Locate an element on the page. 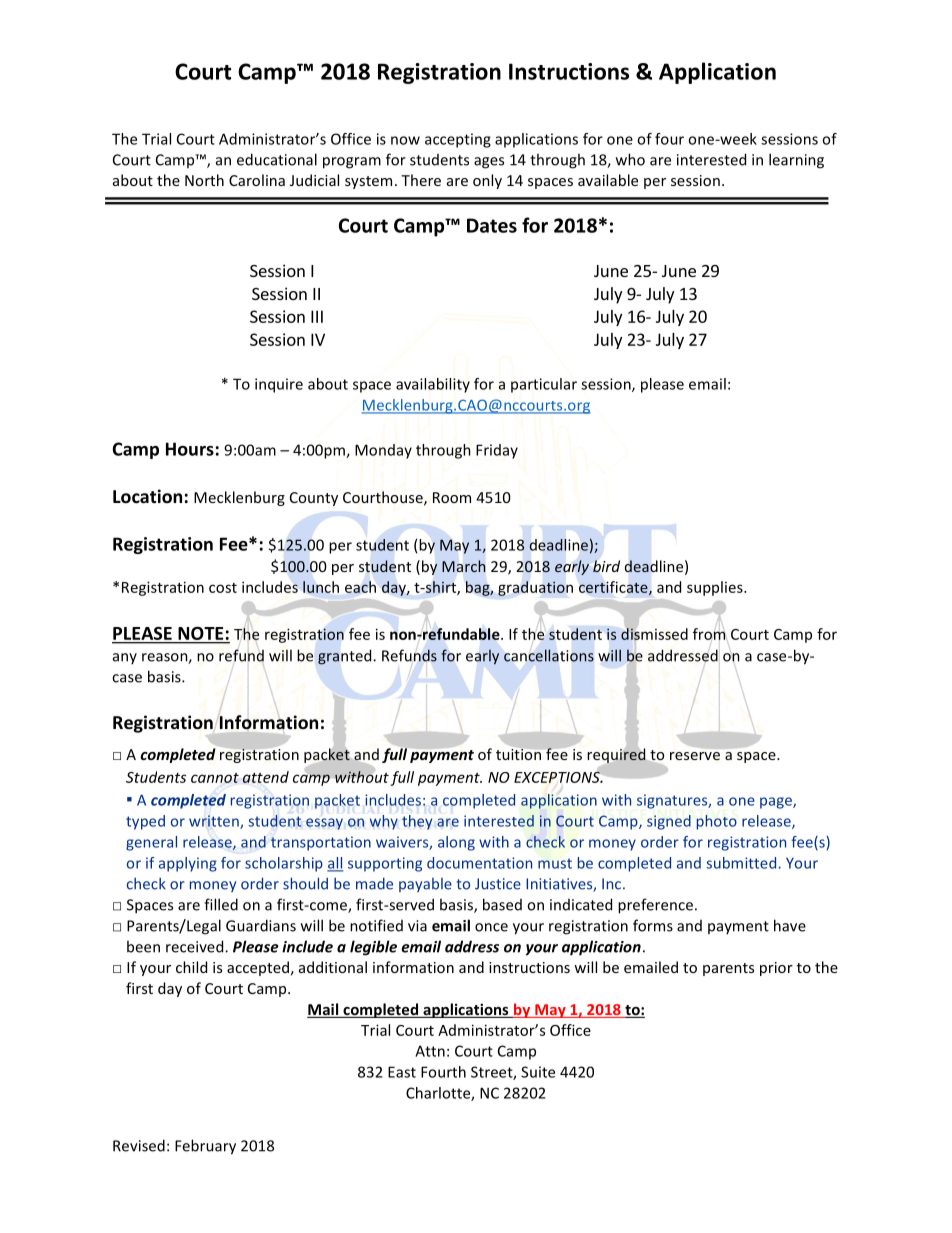  NOTE is located at coordinates (200, 633).
